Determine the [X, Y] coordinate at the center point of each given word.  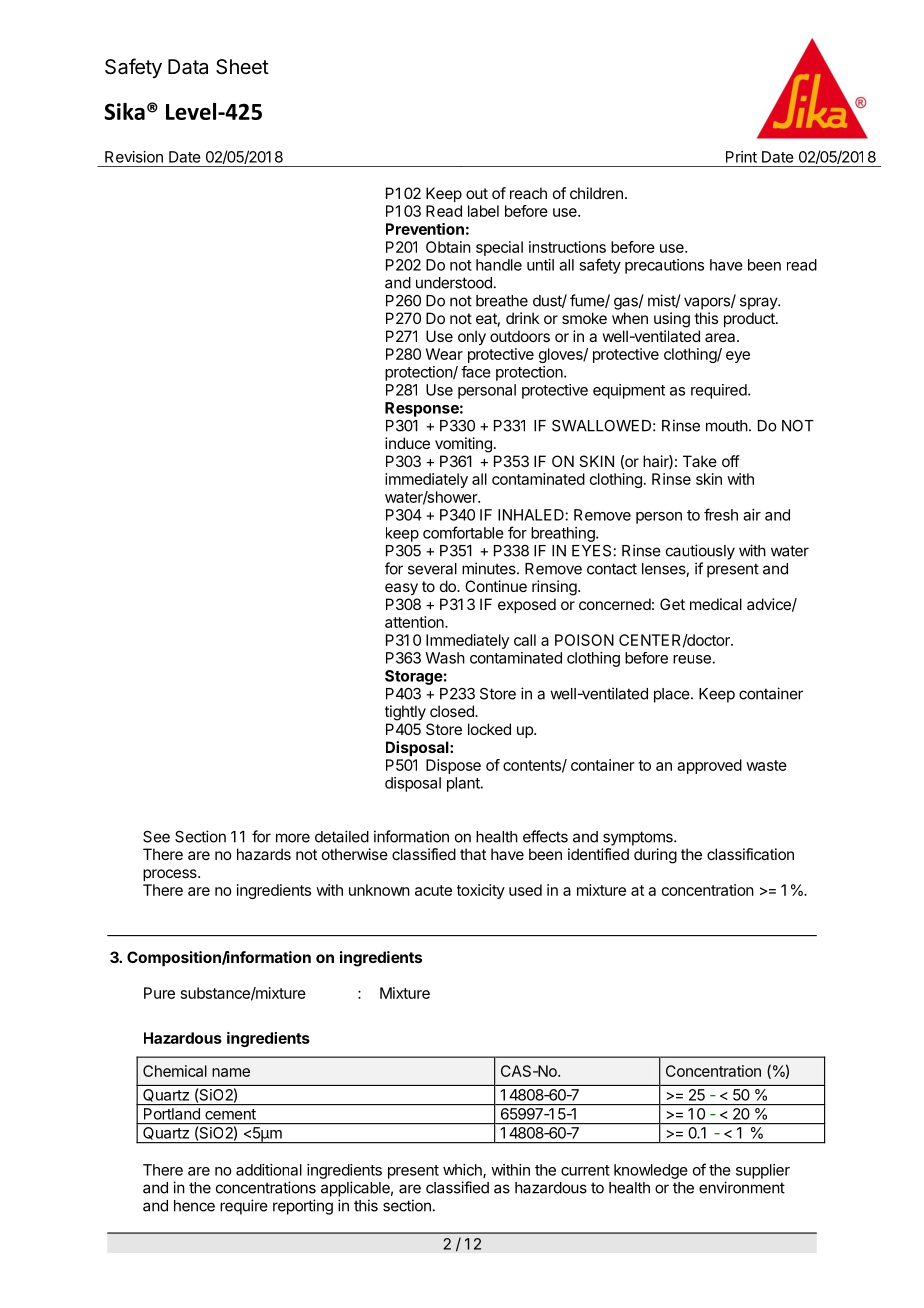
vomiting [463, 445]
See [156, 837]
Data [188, 67]
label [483, 211]
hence [194, 1206]
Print [741, 157]
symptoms [639, 838]
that [473, 854]
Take [700, 461]
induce [407, 443]
